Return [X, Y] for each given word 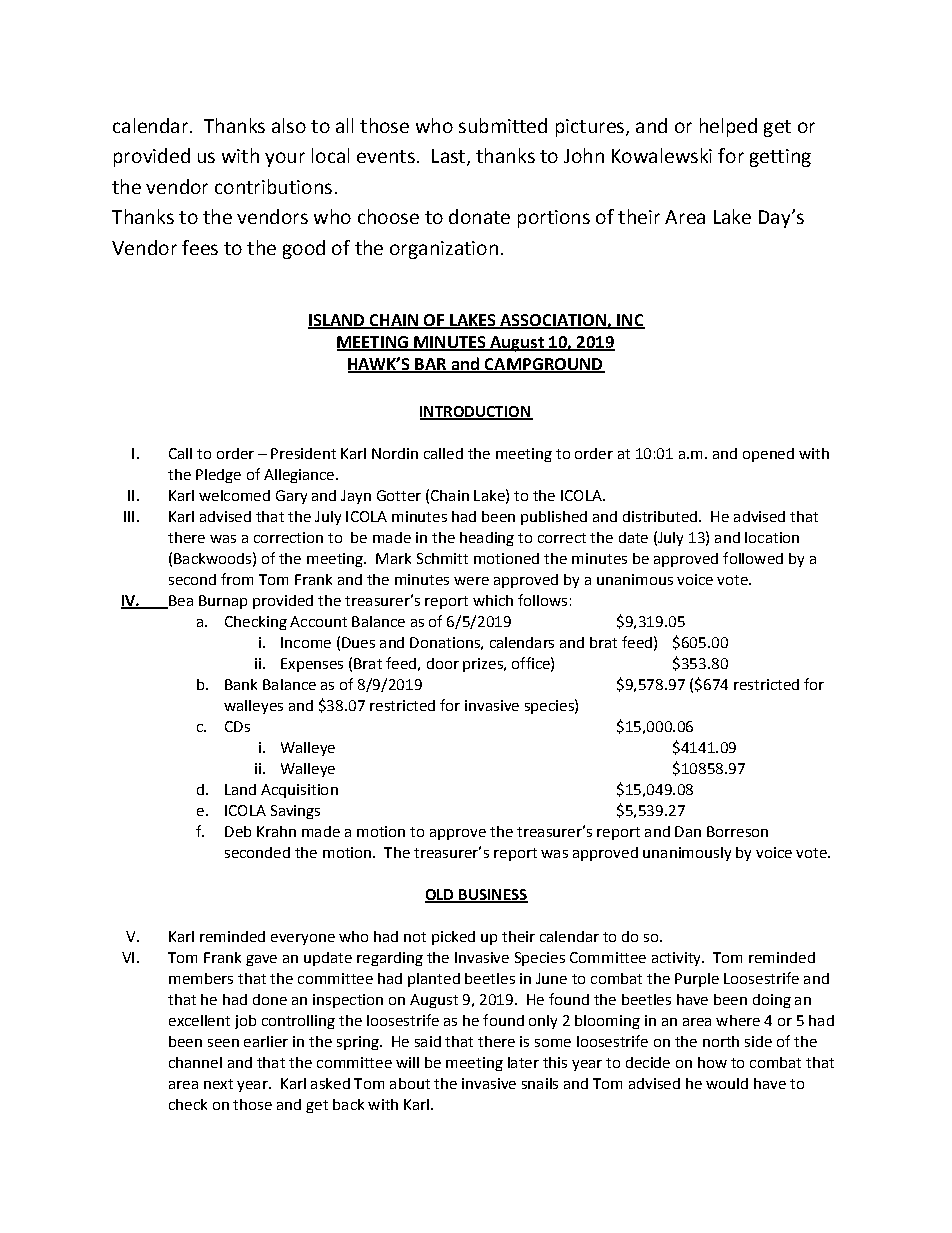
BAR [431, 365]
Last [450, 157]
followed [753, 558]
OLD [440, 896]
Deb [238, 831]
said [428, 1041]
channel [195, 1062]
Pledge [218, 476]
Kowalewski [662, 155]
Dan [688, 831]
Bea [180, 602]
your [285, 159]
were [471, 581]
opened [768, 455]
